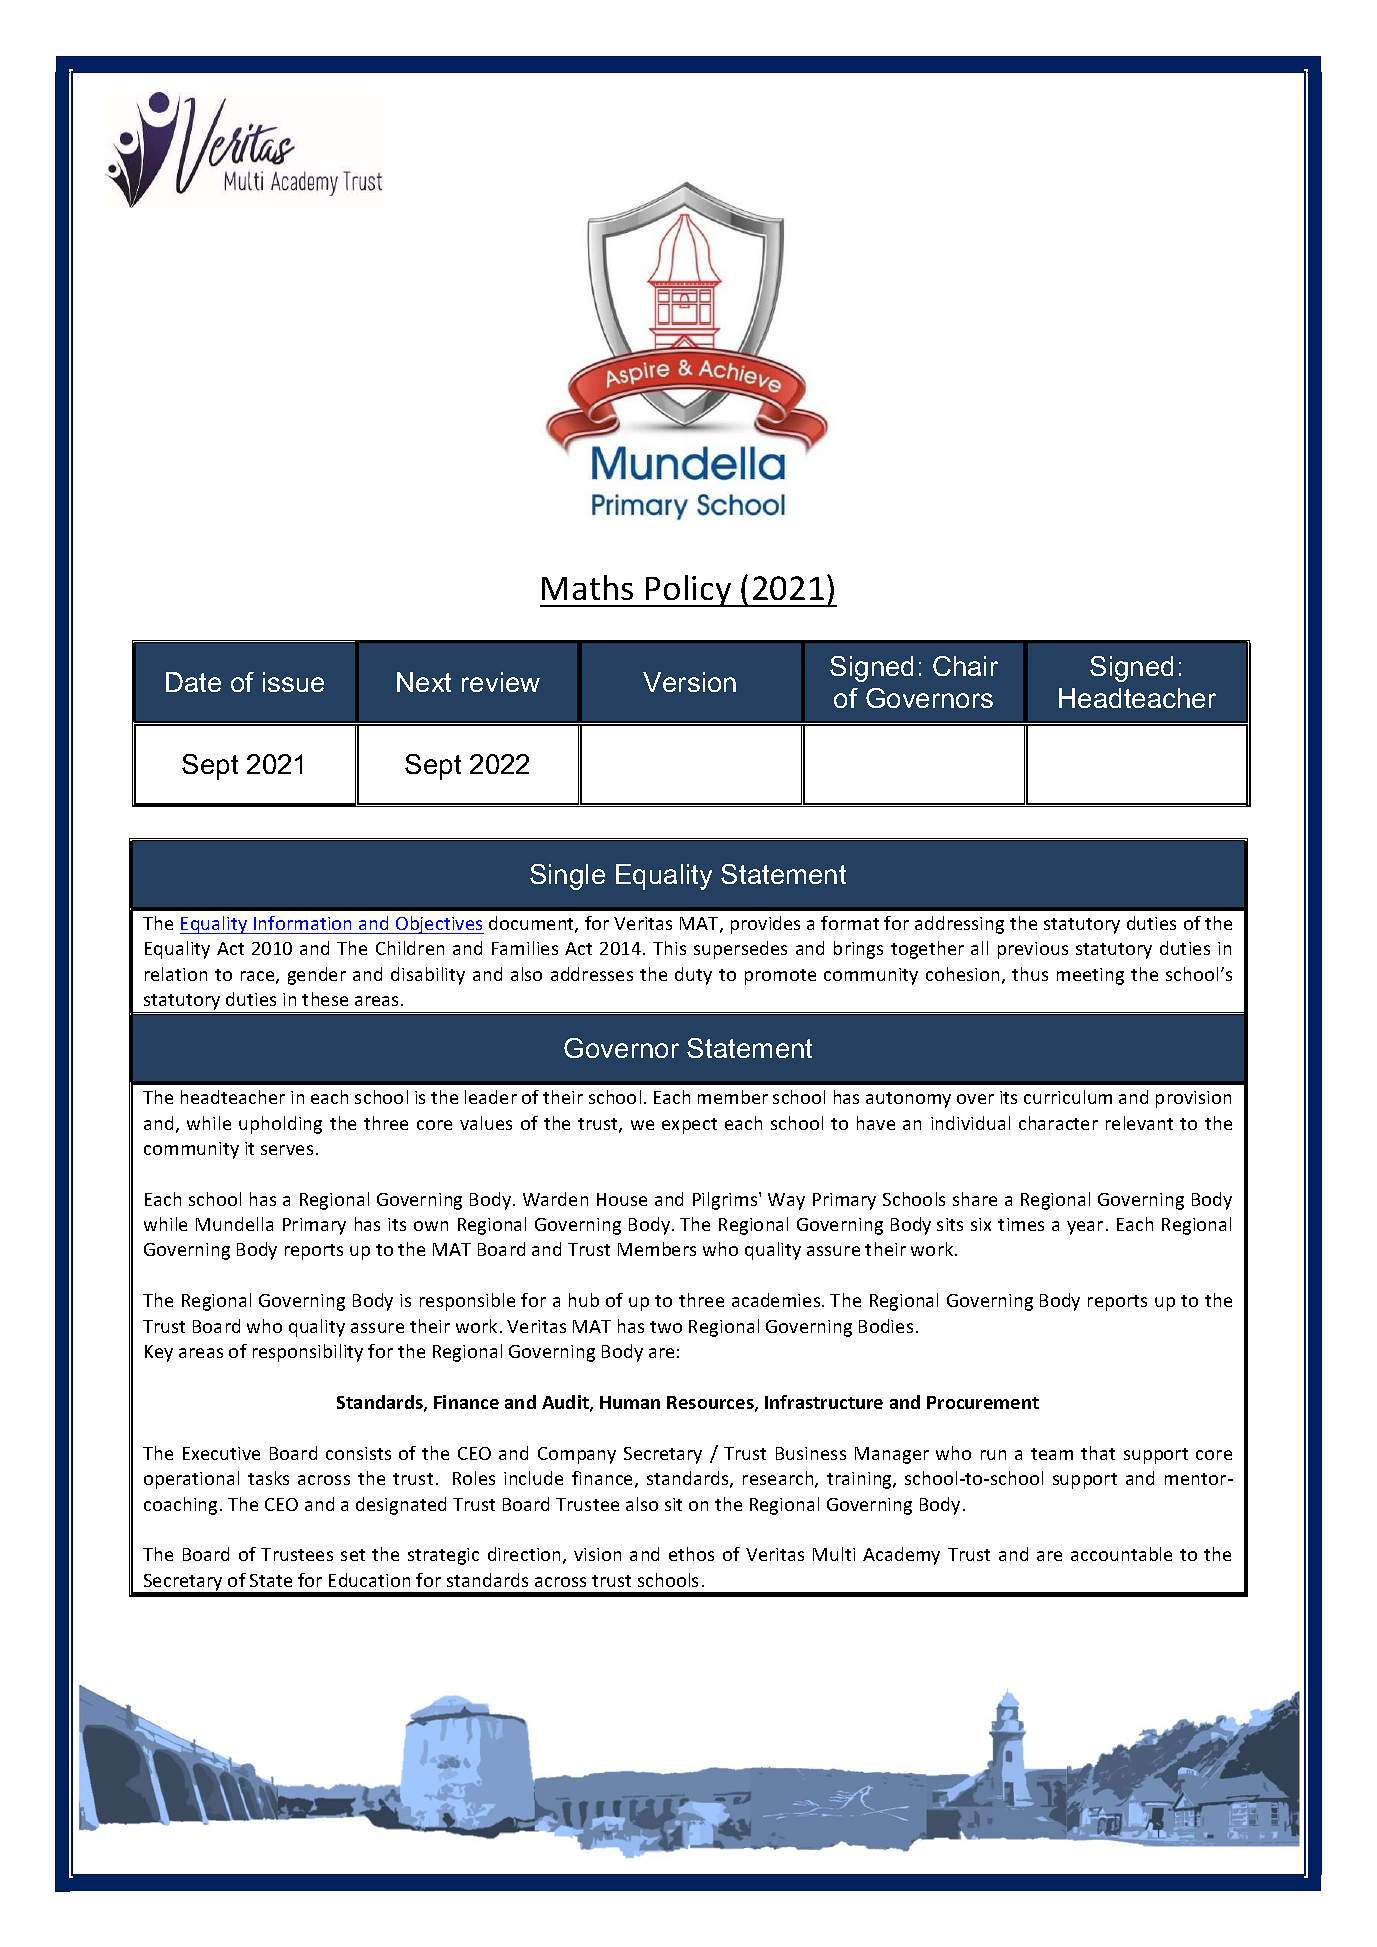 Image resolution: width=1377 pixels, height=1947 pixels. I want to click on issue, so click(293, 682).
